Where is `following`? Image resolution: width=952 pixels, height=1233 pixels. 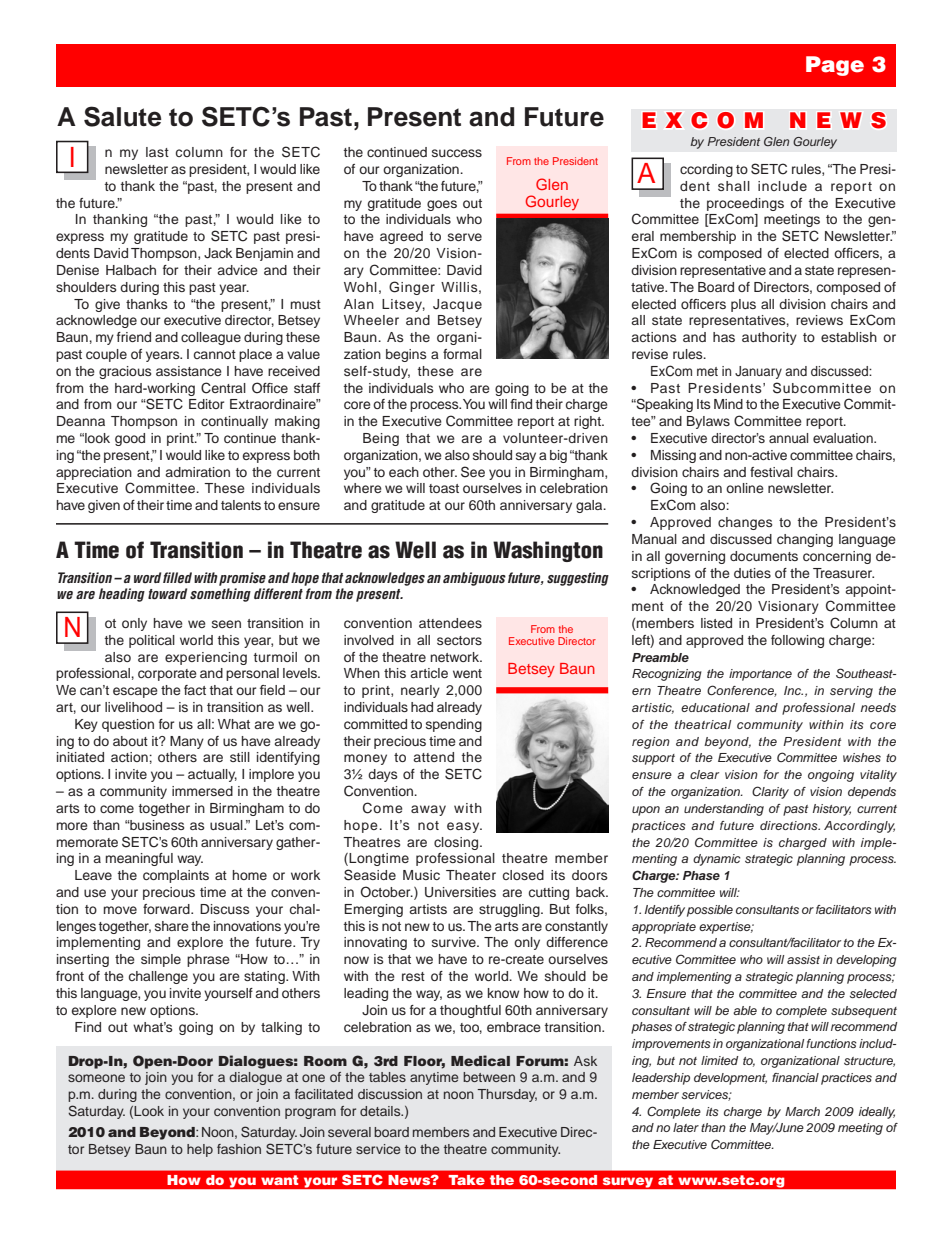 following is located at coordinates (797, 641).
